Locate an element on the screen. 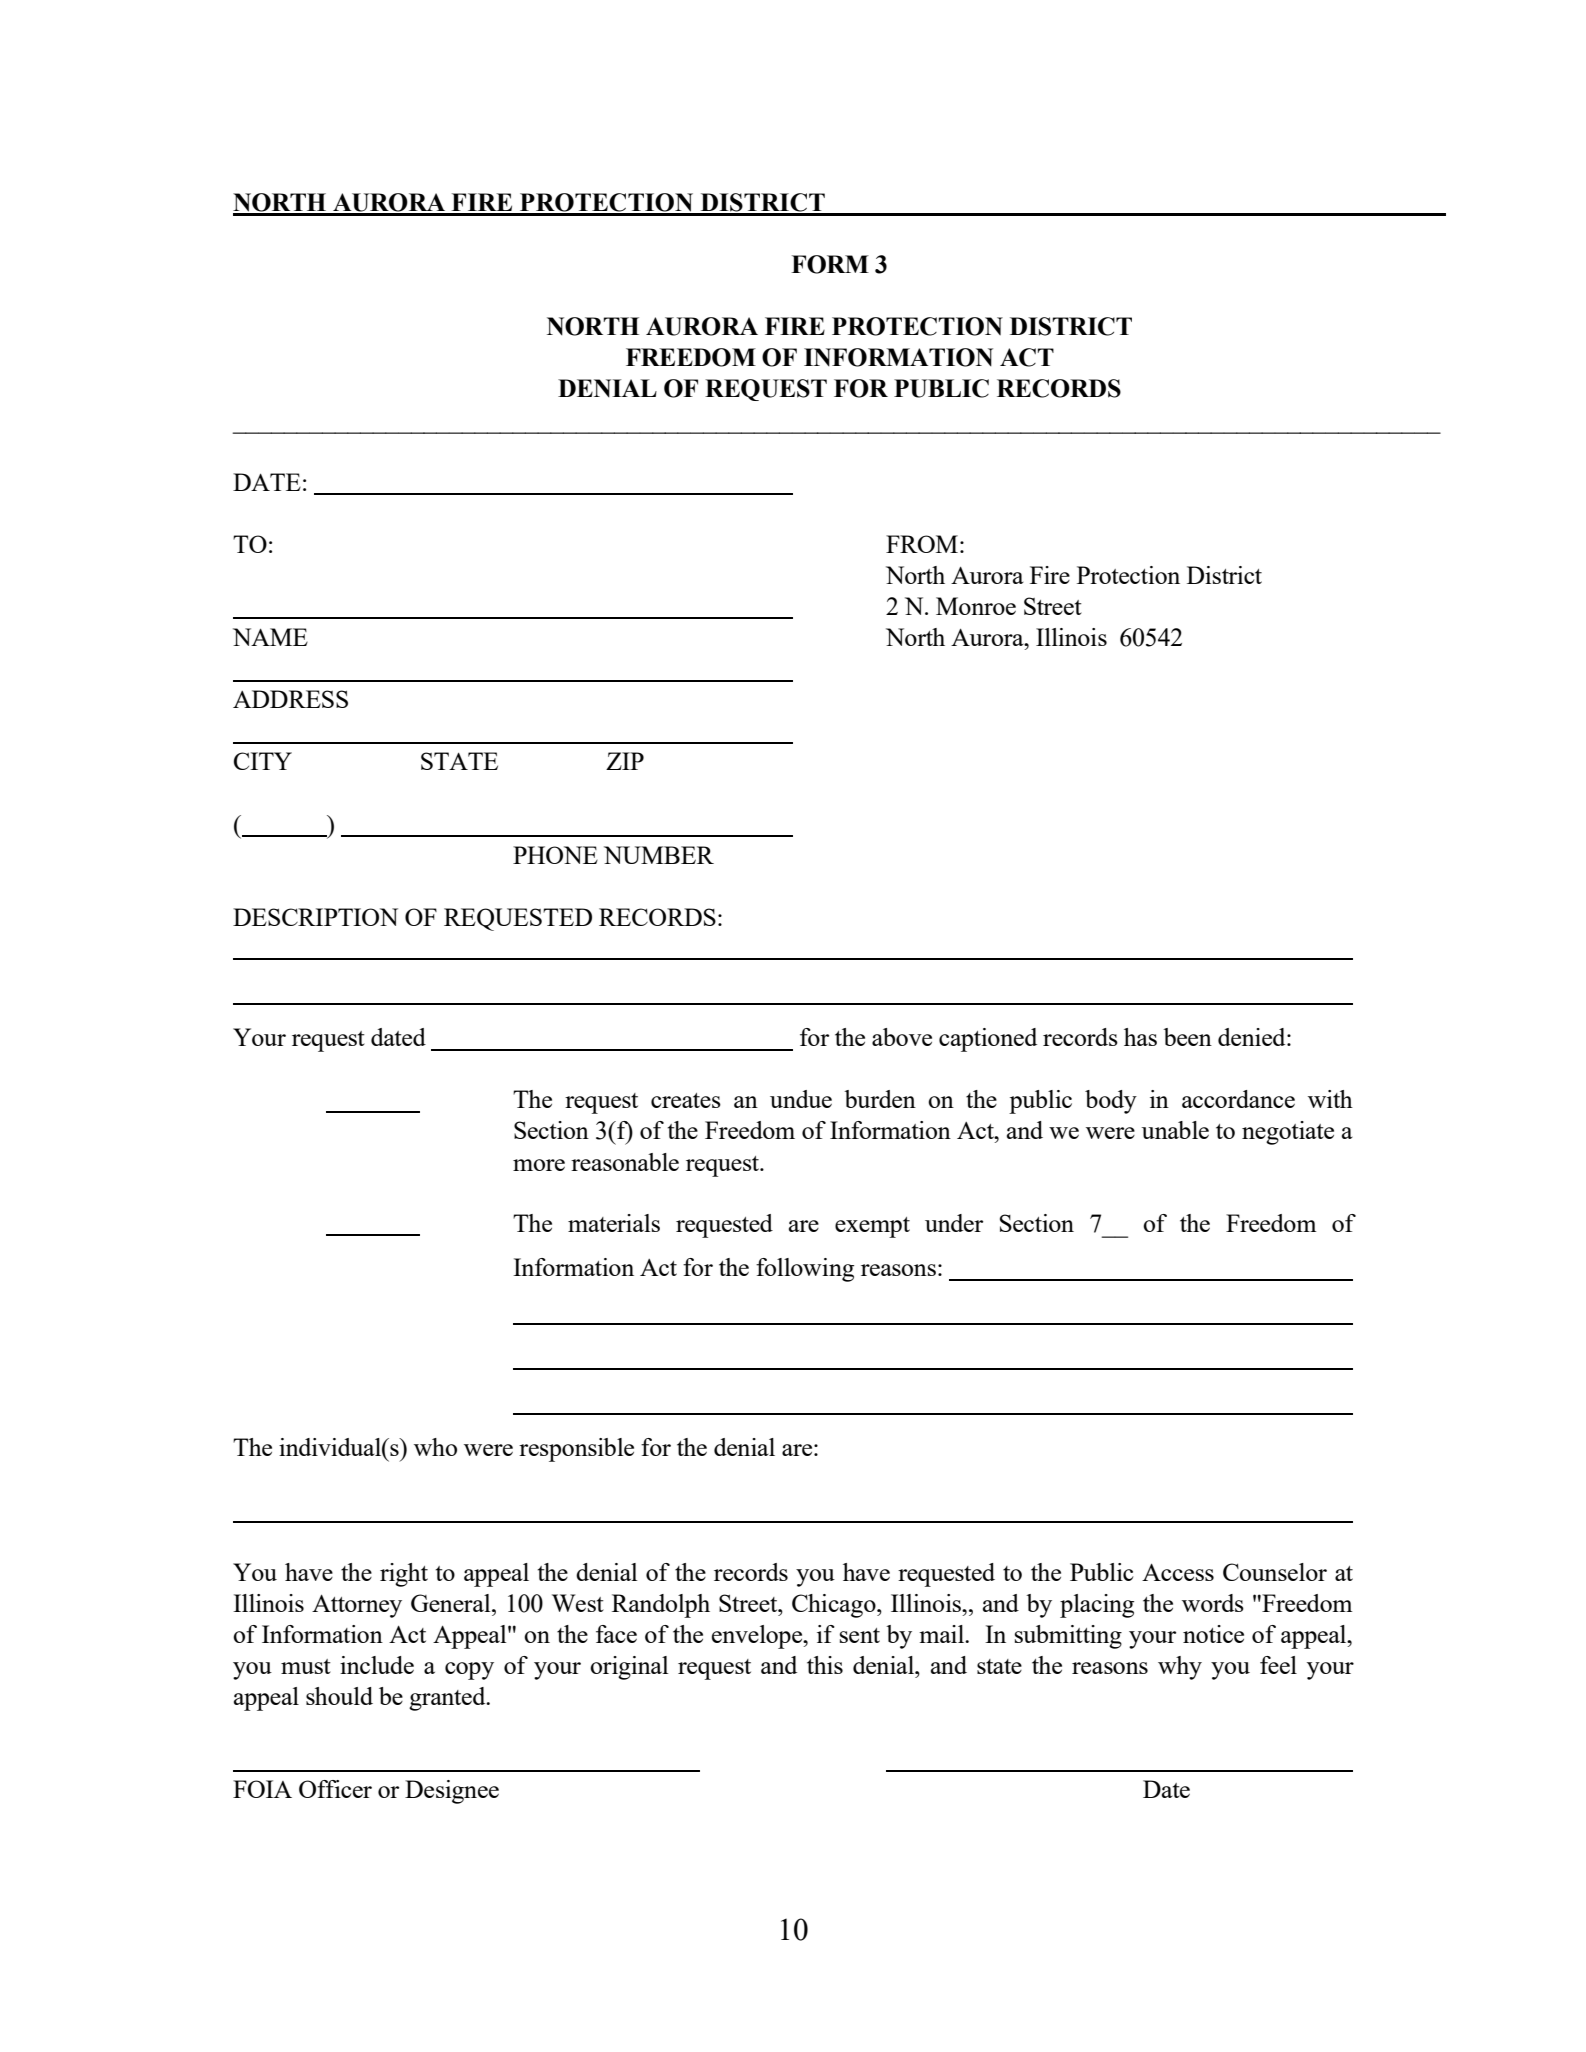  Monroe is located at coordinates (976, 606).
